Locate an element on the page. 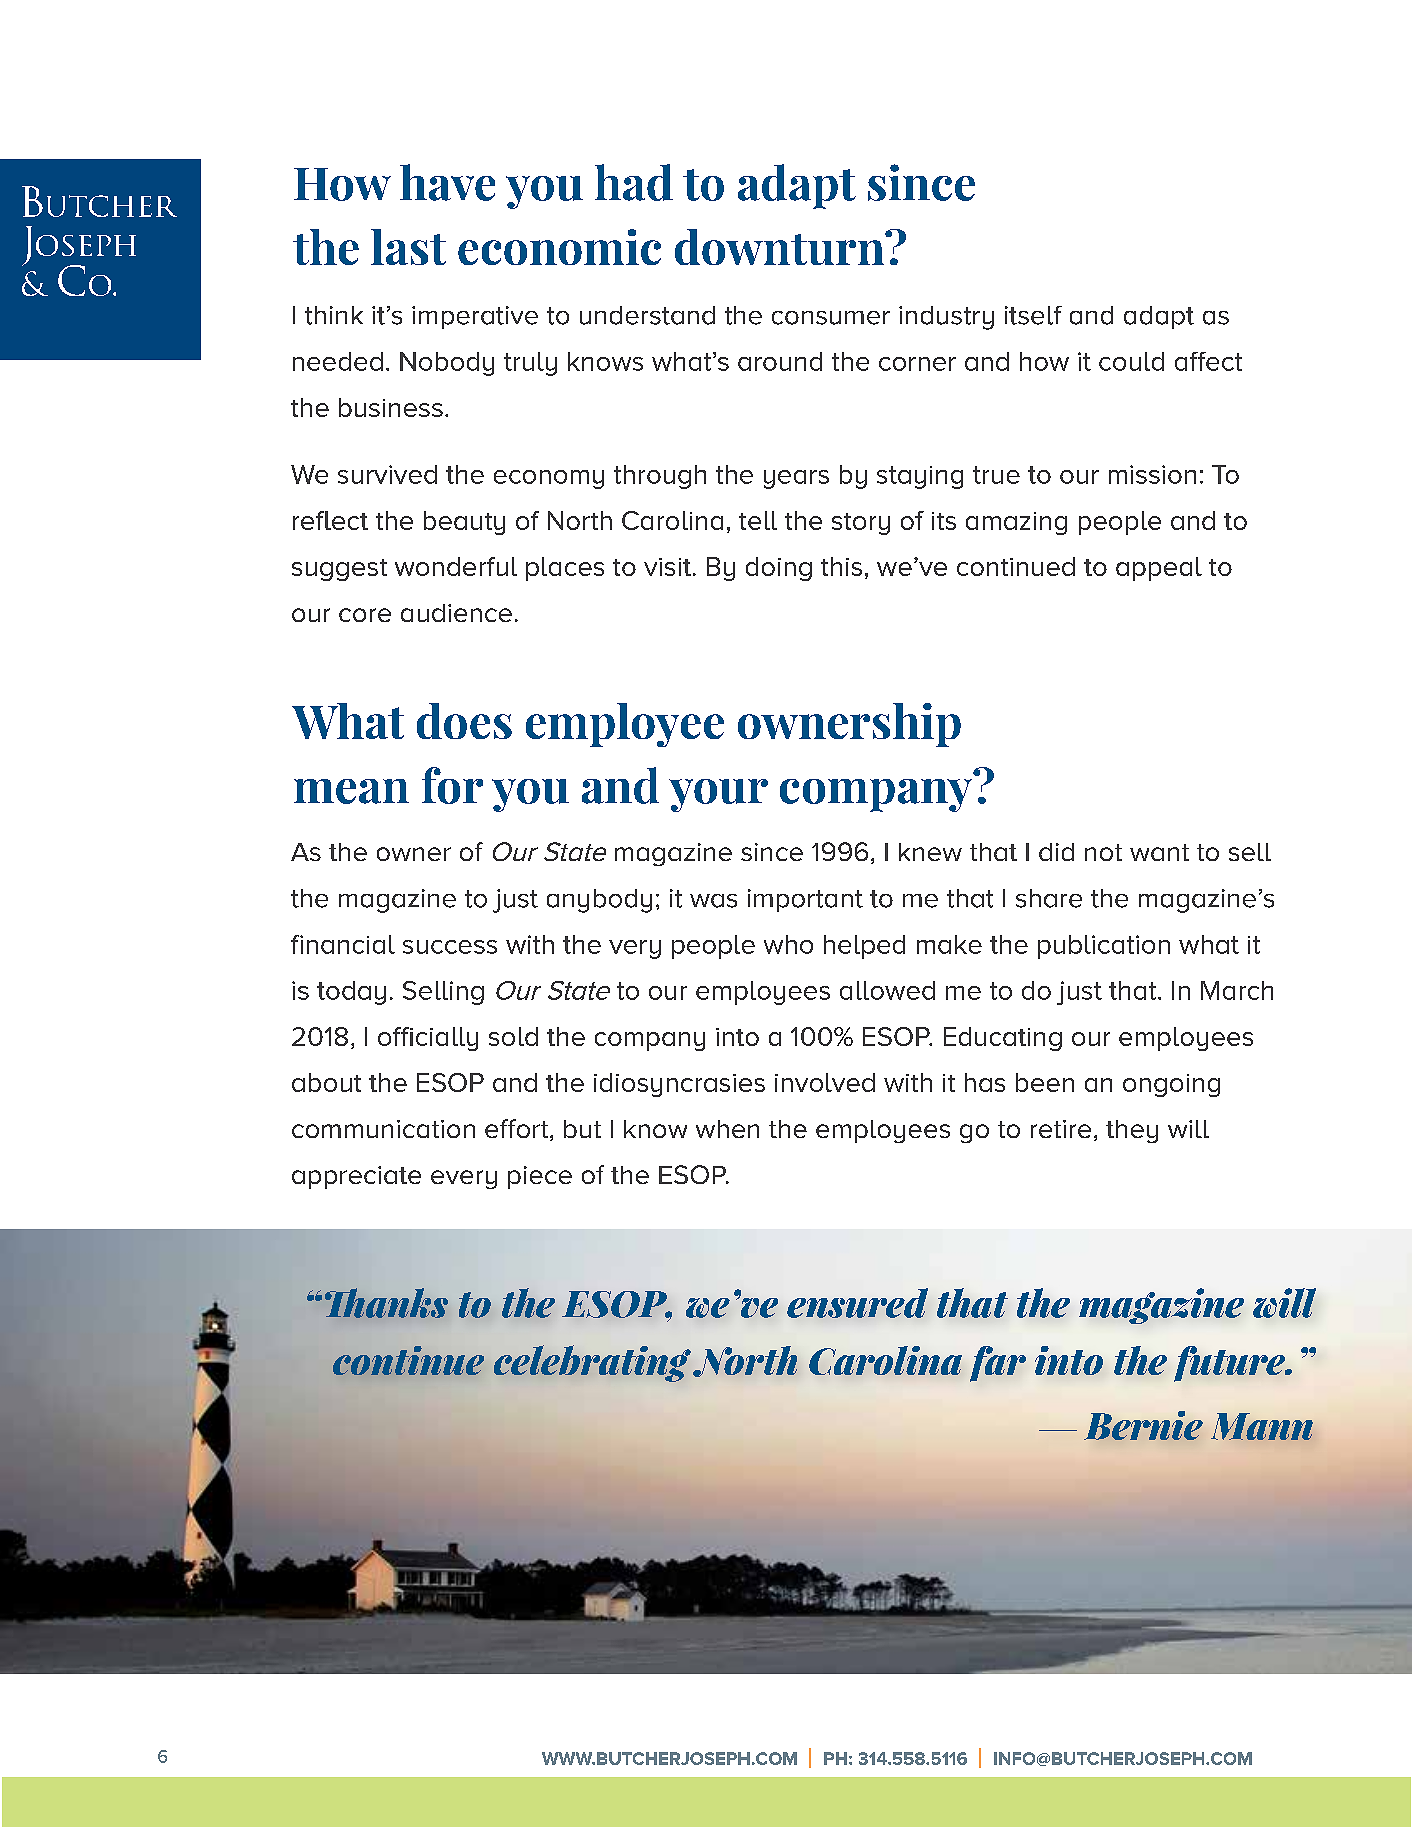 The width and height of the document is (1412, 1827). last is located at coordinates (408, 247).
